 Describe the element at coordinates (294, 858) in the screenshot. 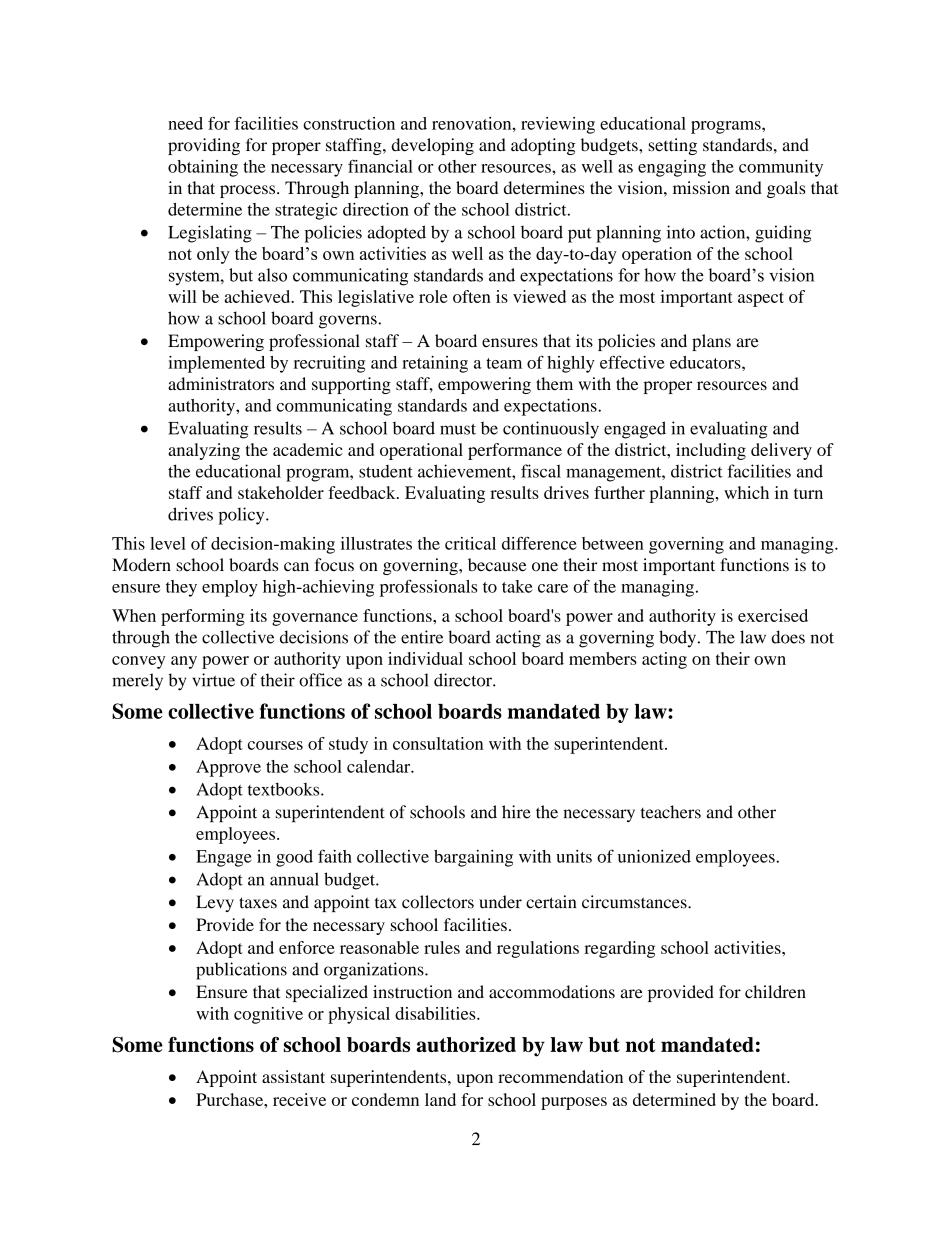

I see `good` at that location.
